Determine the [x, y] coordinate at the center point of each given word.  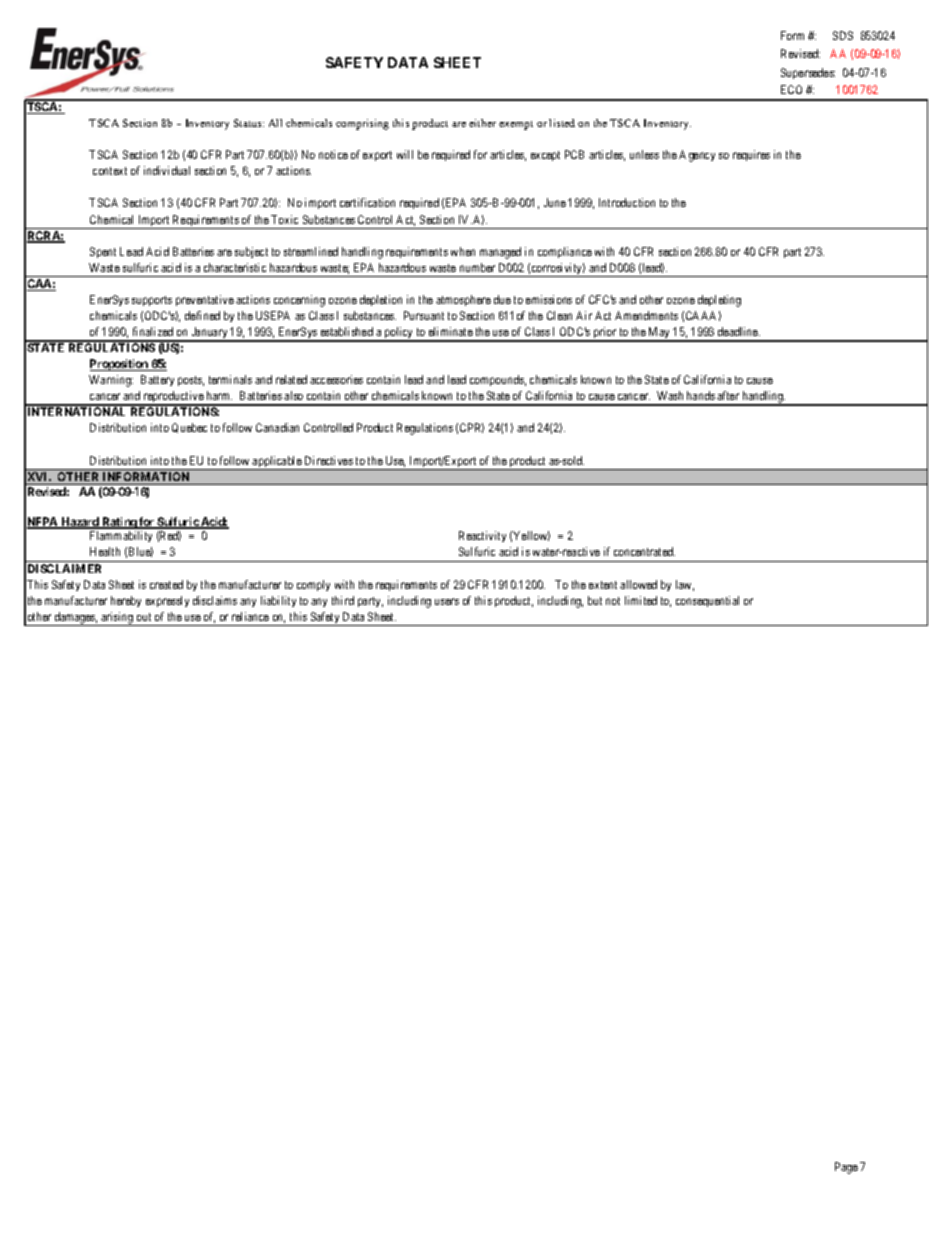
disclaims [215, 600]
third [343, 600]
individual [167, 170]
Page [846, 1168]
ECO [791, 89]
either [482, 123]
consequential [707, 601]
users [447, 601]
